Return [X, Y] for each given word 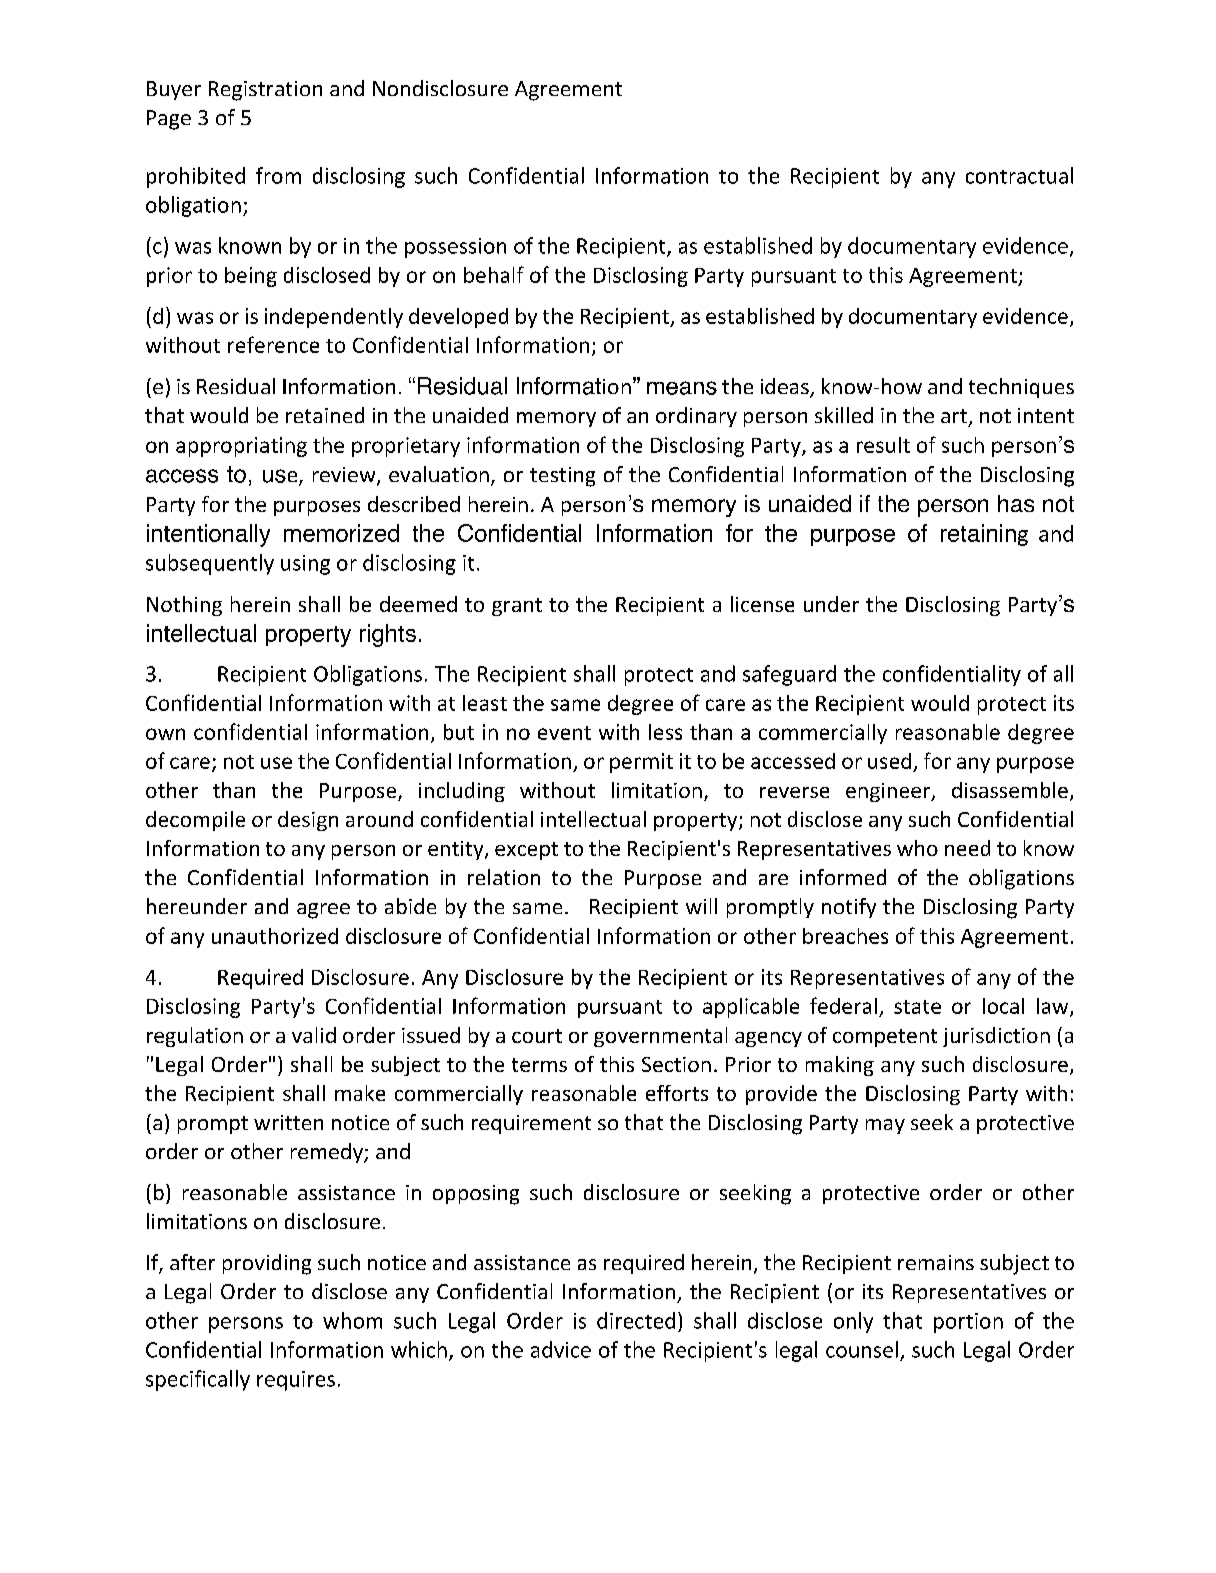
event [564, 733]
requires [296, 1381]
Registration [265, 91]
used [889, 761]
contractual [1019, 175]
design [308, 821]
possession [455, 248]
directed [636, 1320]
